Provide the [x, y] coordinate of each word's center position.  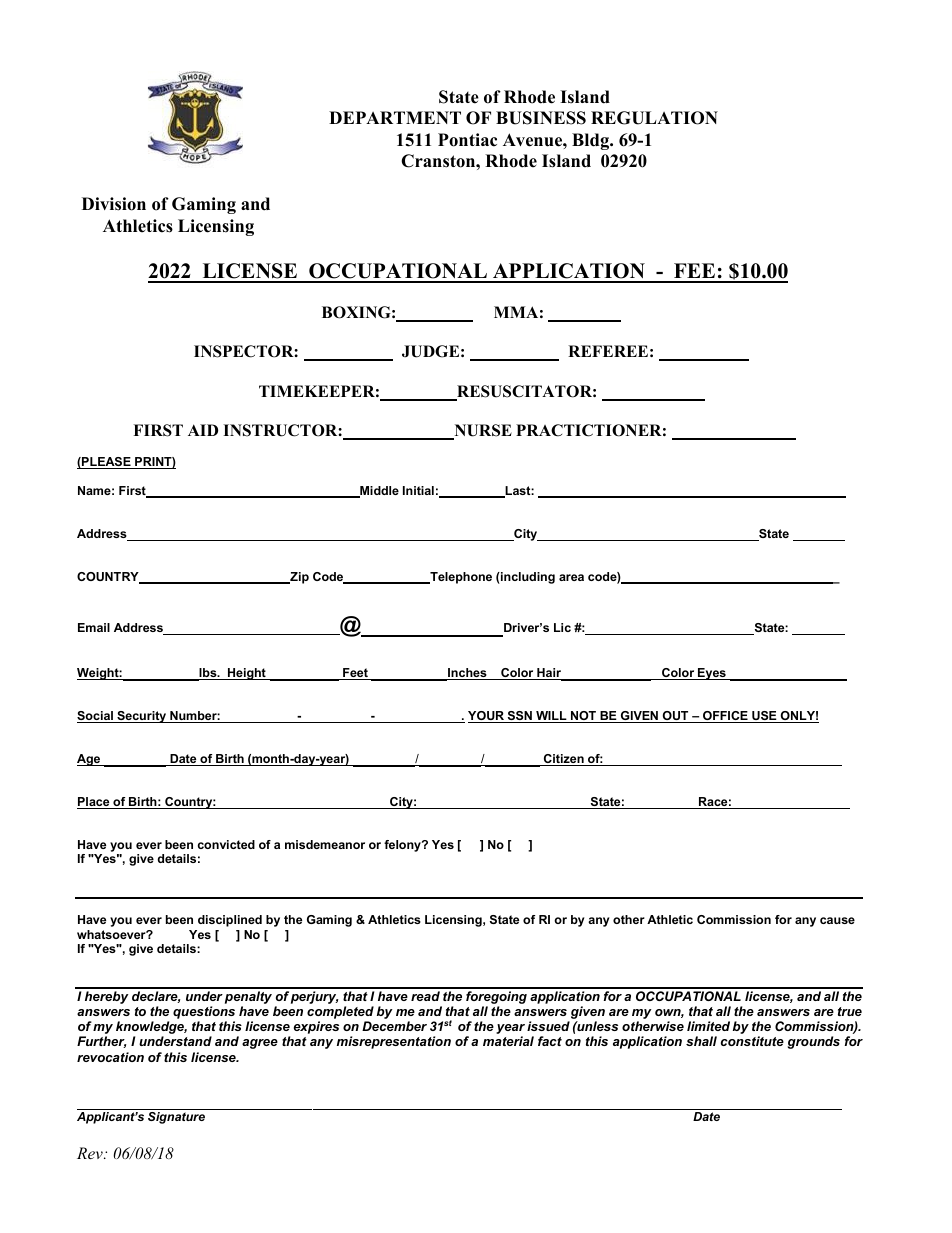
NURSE [482, 431]
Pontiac [467, 140]
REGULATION [654, 118]
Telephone [460, 578]
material [508, 1041]
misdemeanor [325, 844]
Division [114, 204]
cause [837, 920]
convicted [226, 844]
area [571, 577]
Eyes [712, 674]
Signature [176, 1118]
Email [94, 627]
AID [203, 430]
